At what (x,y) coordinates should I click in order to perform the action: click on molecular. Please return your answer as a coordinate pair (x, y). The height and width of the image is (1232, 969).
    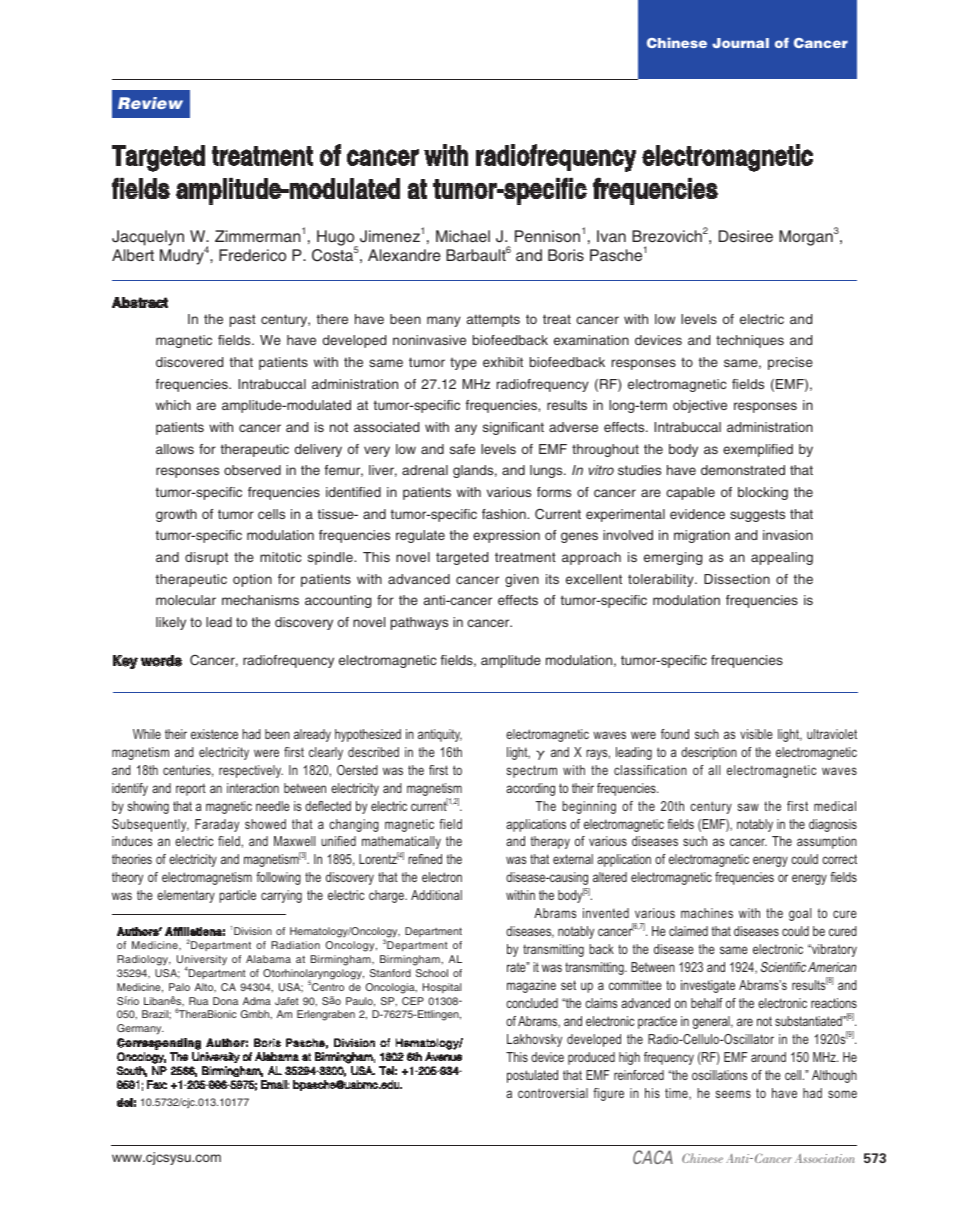
    Looking at the image, I should click on (186, 600).
